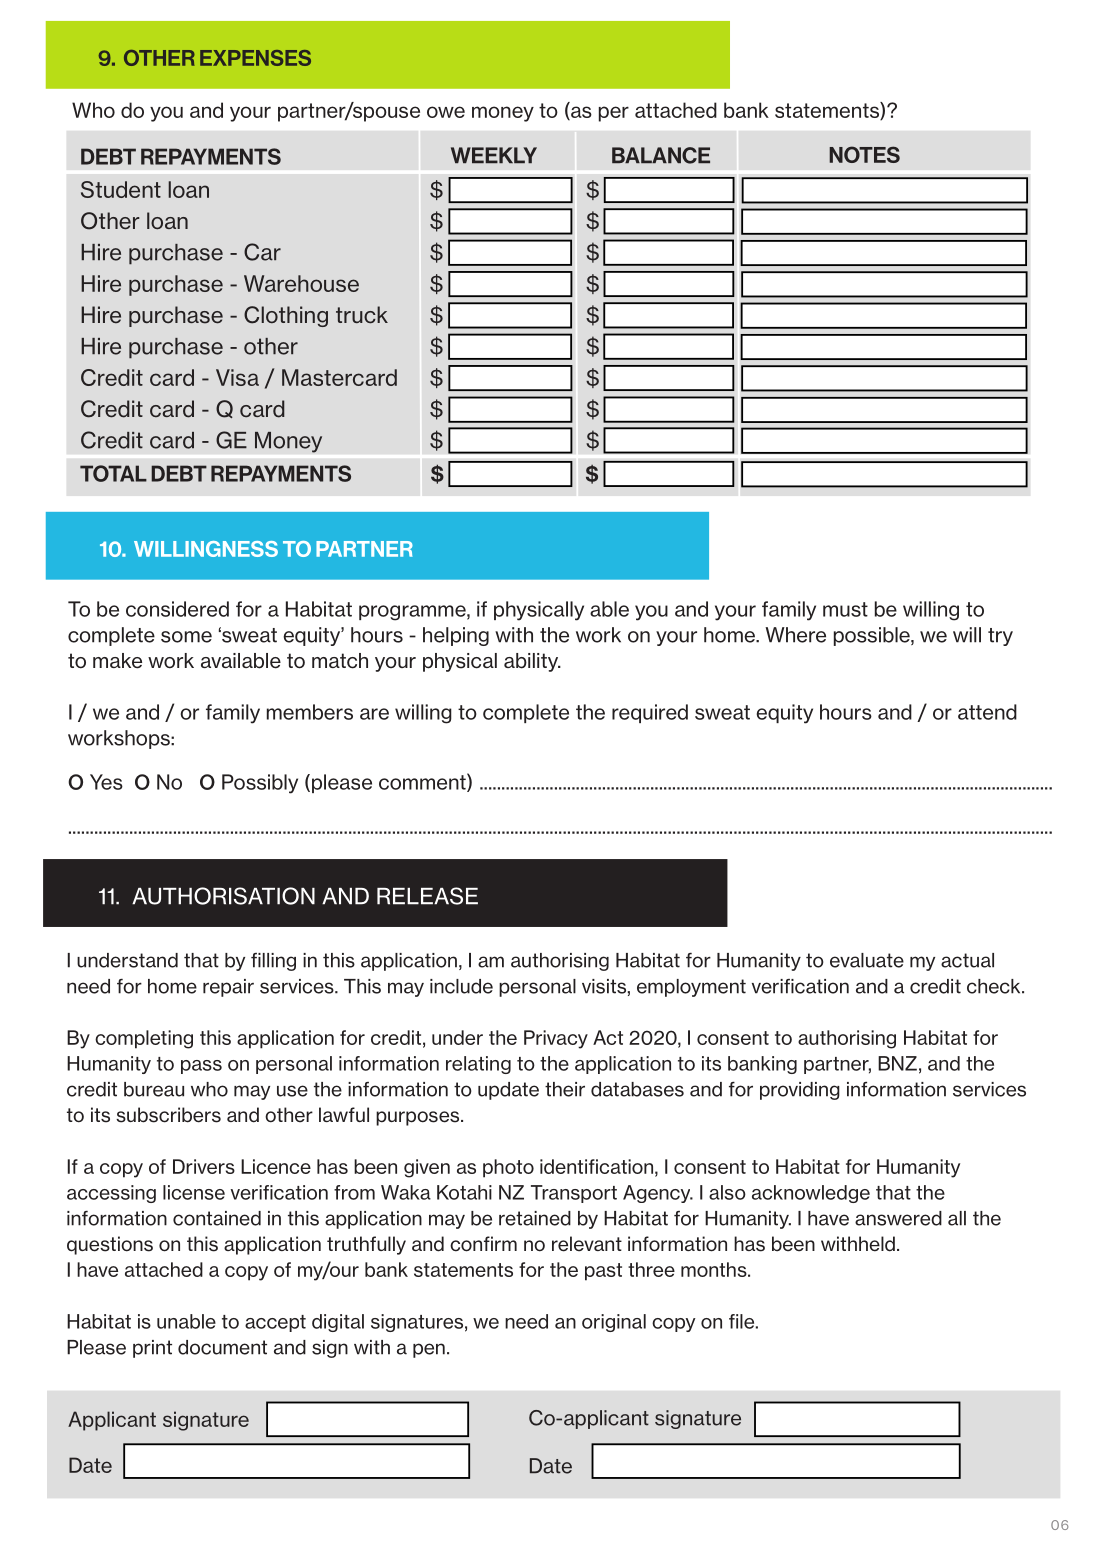 The image size is (1097, 1551). I want to click on helping, so click(456, 636).
